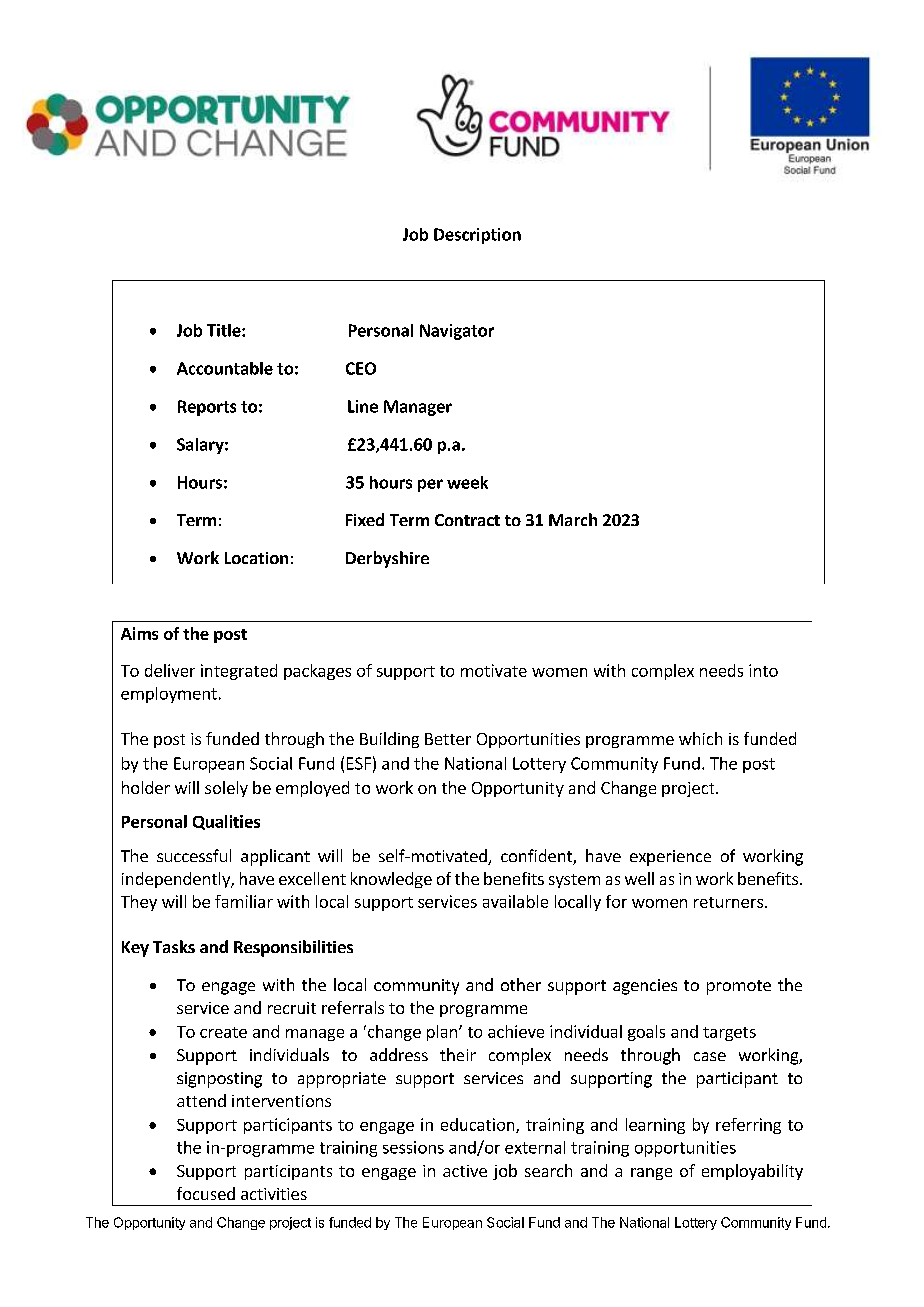  What do you see at coordinates (206, 1193) in the page?
I see `focused` at bounding box center [206, 1193].
